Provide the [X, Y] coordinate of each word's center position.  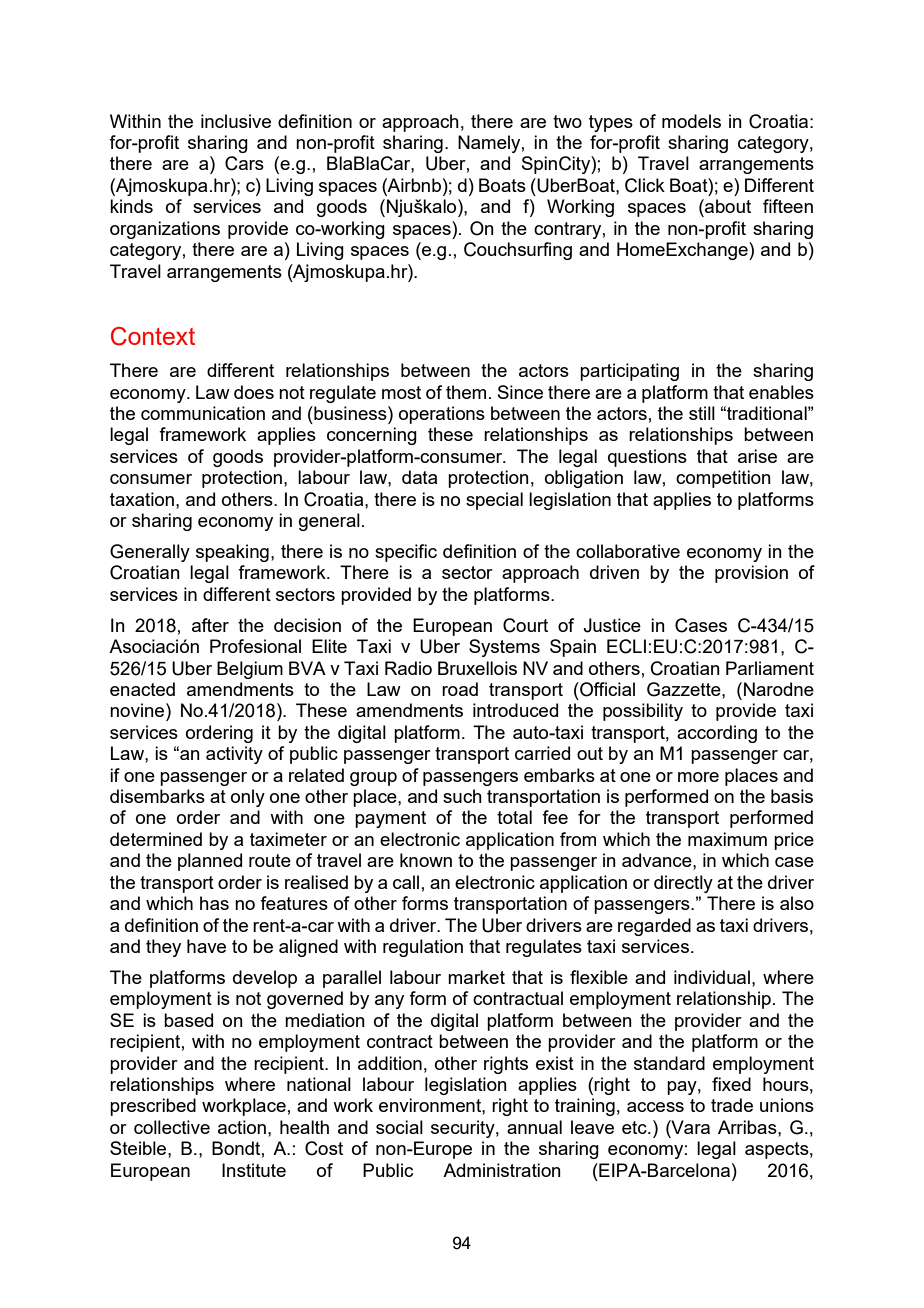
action [242, 1127]
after [210, 625]
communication [203, 413]
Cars [244, 163]
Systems [504, 648]
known [426, 860]
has [214, 903]
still [702, 413]
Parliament [770, 668]
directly [683, 884]
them [466, 392]
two [567, 121]
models [691, 121]
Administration [502, 1170]
